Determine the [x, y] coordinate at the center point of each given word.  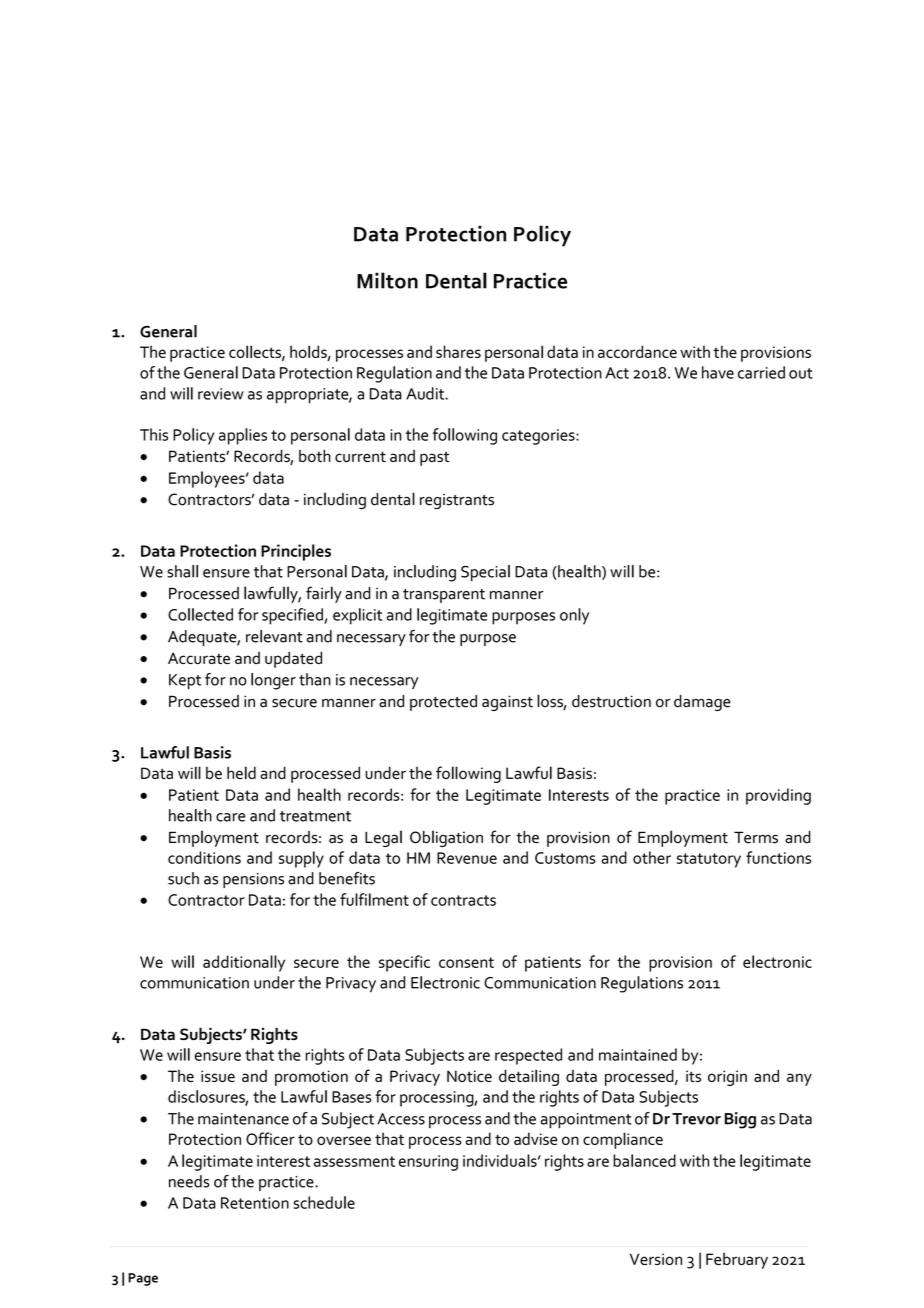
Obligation [446, 838]
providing [778, 796]
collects [256, 352]
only [574, 616]
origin [727, 1078]
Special [485, 573]
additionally [244, 963]
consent [466, 962]
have [718, 372]
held [241, 772]
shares [458, 351]
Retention [255, 1203]
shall [182, 571]
